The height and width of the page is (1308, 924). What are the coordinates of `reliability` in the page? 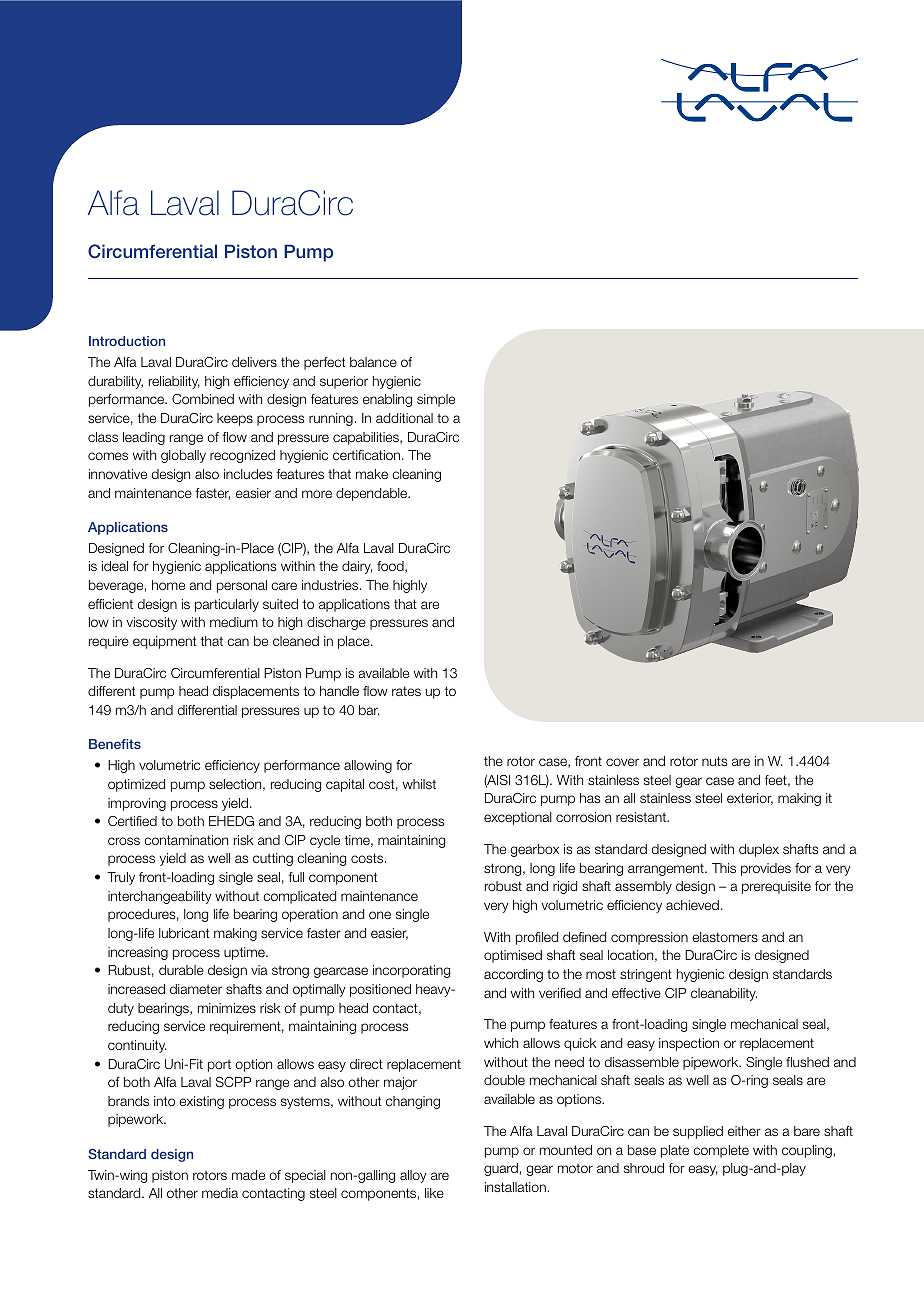 It's located at (174, 382).
